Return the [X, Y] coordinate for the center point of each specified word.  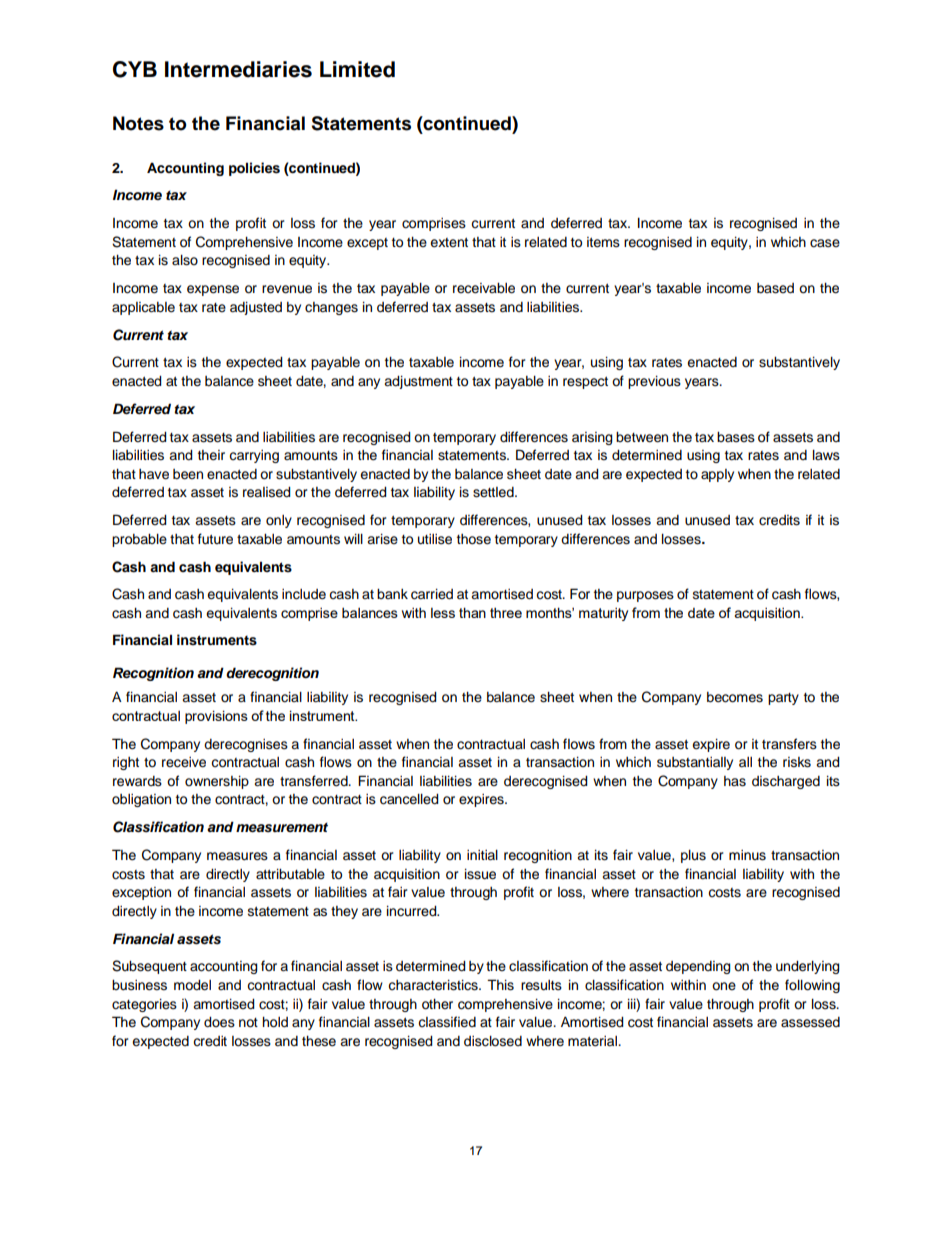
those [474, 539]
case [825, 243]
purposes [645, 596]
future [215, 539]
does [219, 1022]
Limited [357, 69]
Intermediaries [238, 69]
